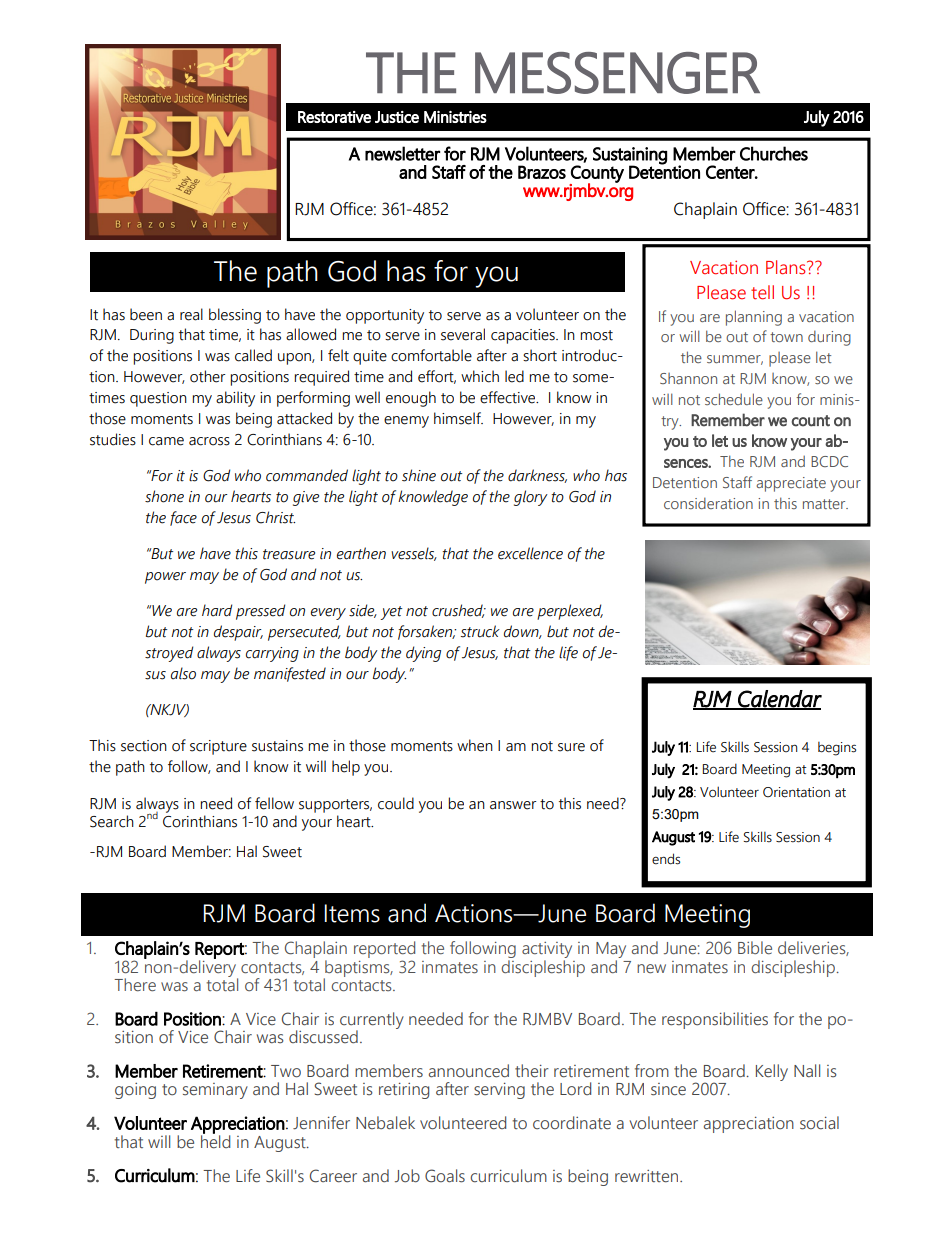 This screenshot has height=1233, width=952. What do you see at coordinates (397, 117) in the screenshot?
I see `Justice` at bounding box center [397, 117].
